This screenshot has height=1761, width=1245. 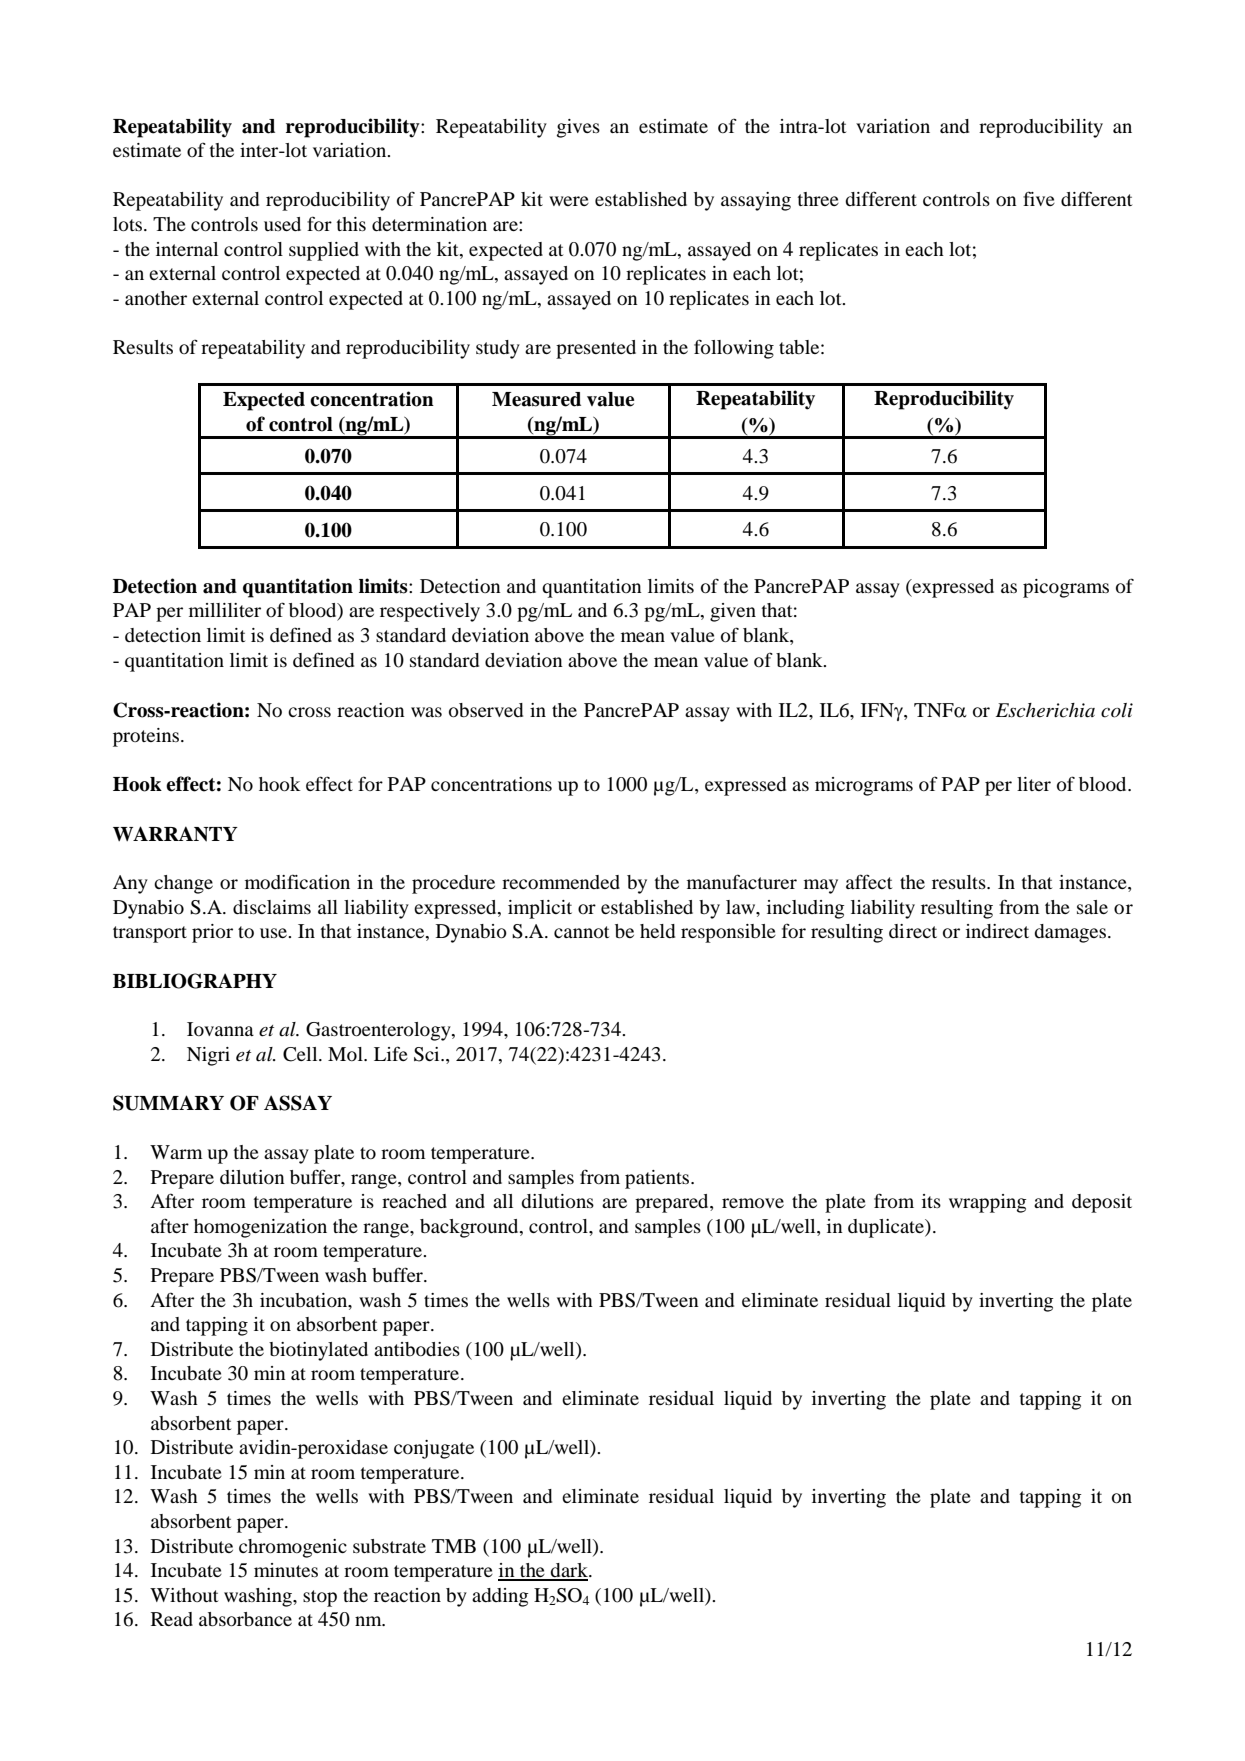 I want to click on recommended, so click(x=561, y=882).
